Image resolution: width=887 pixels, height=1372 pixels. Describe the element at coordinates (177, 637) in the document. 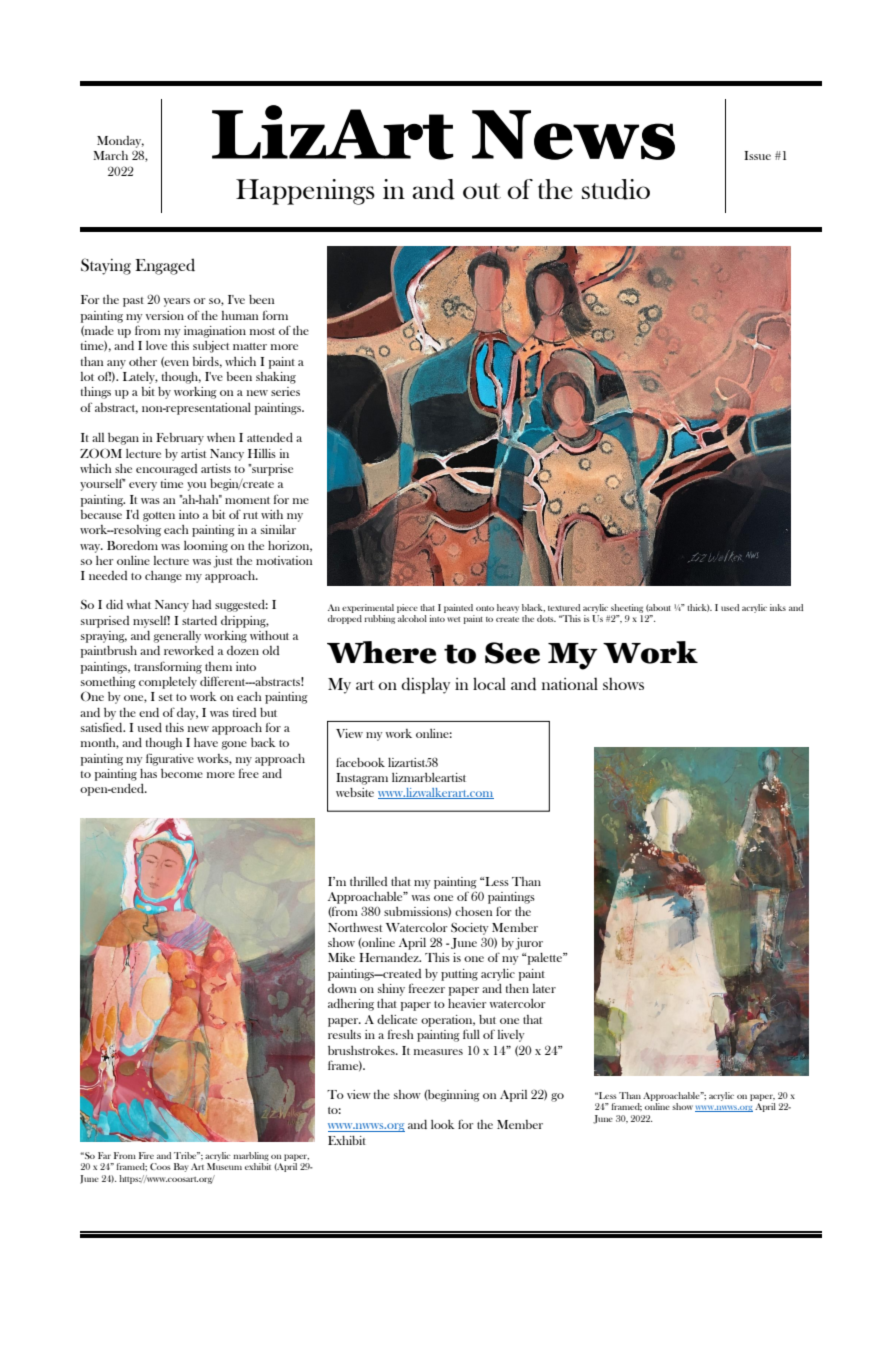

I see `generally` at that location.
